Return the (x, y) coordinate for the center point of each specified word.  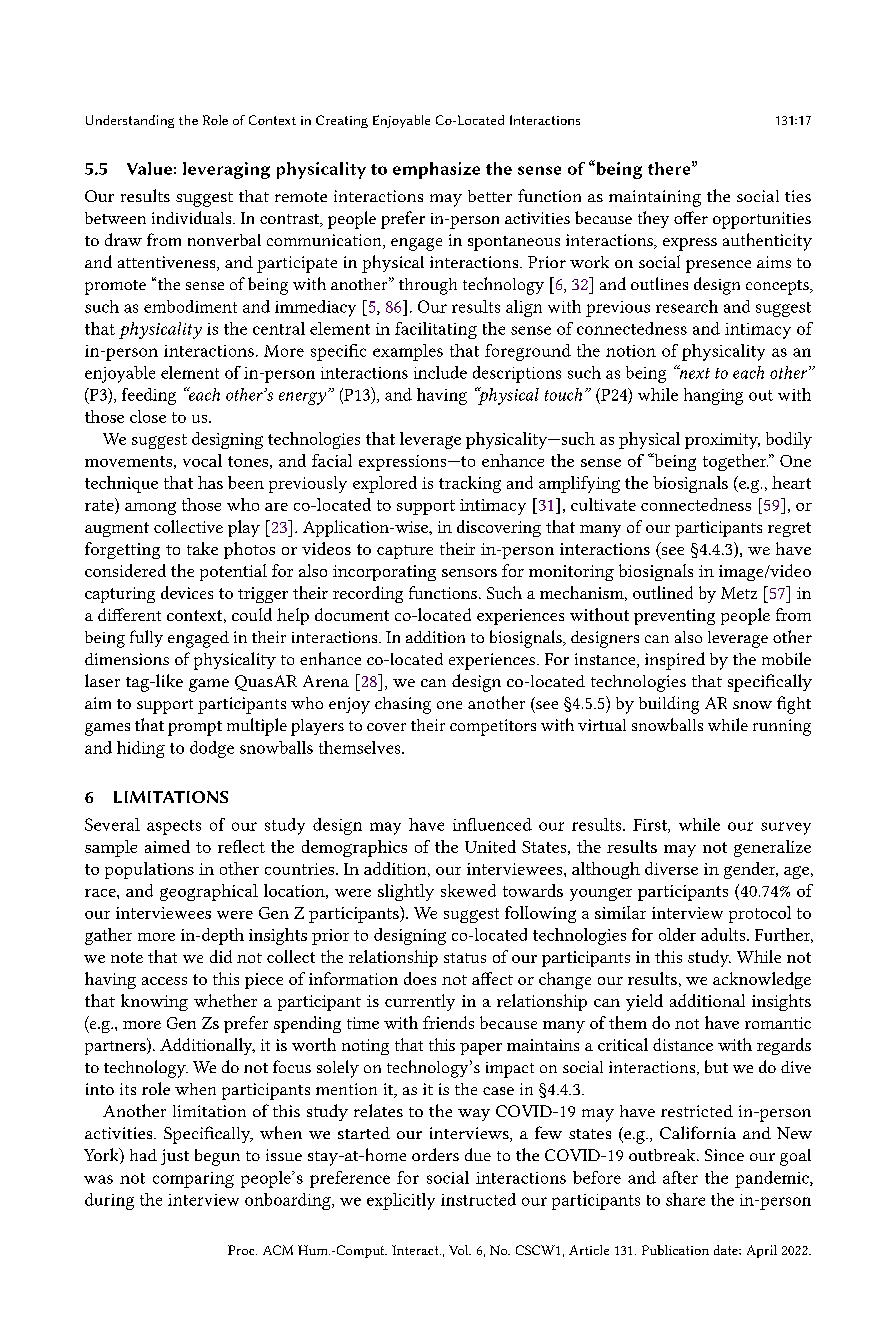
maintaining (655, 198)
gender (751, 870)
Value (149, 168)
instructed (478, 1199)
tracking (470, 484)
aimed (167, 846)
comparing (193, 1180)
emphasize (436, 170)
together (735, 462)
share (685, 1199)
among (150, 508)
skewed (468, 890)
